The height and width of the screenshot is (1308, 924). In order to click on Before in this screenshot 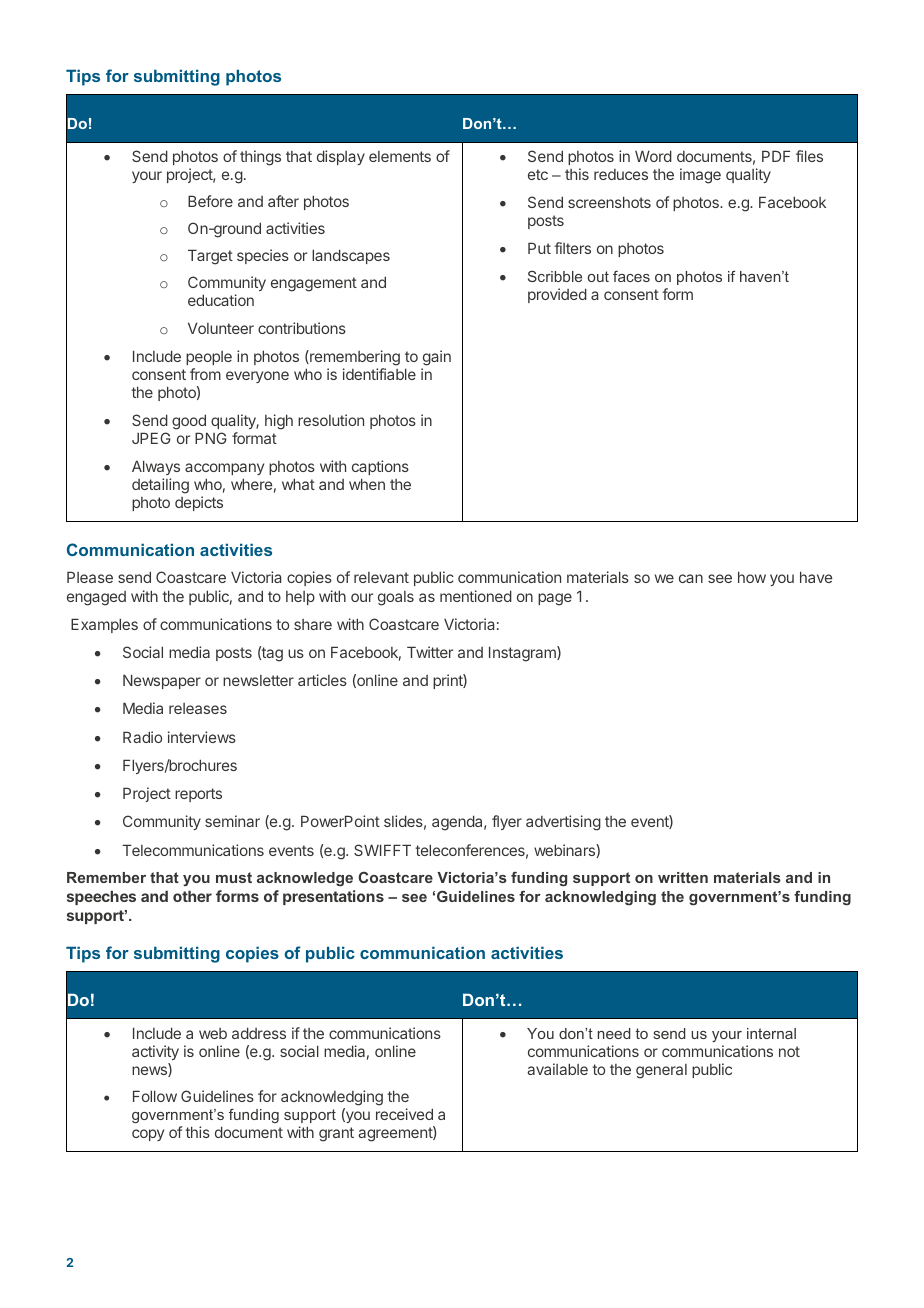, I will do `click(210, 201)`.
